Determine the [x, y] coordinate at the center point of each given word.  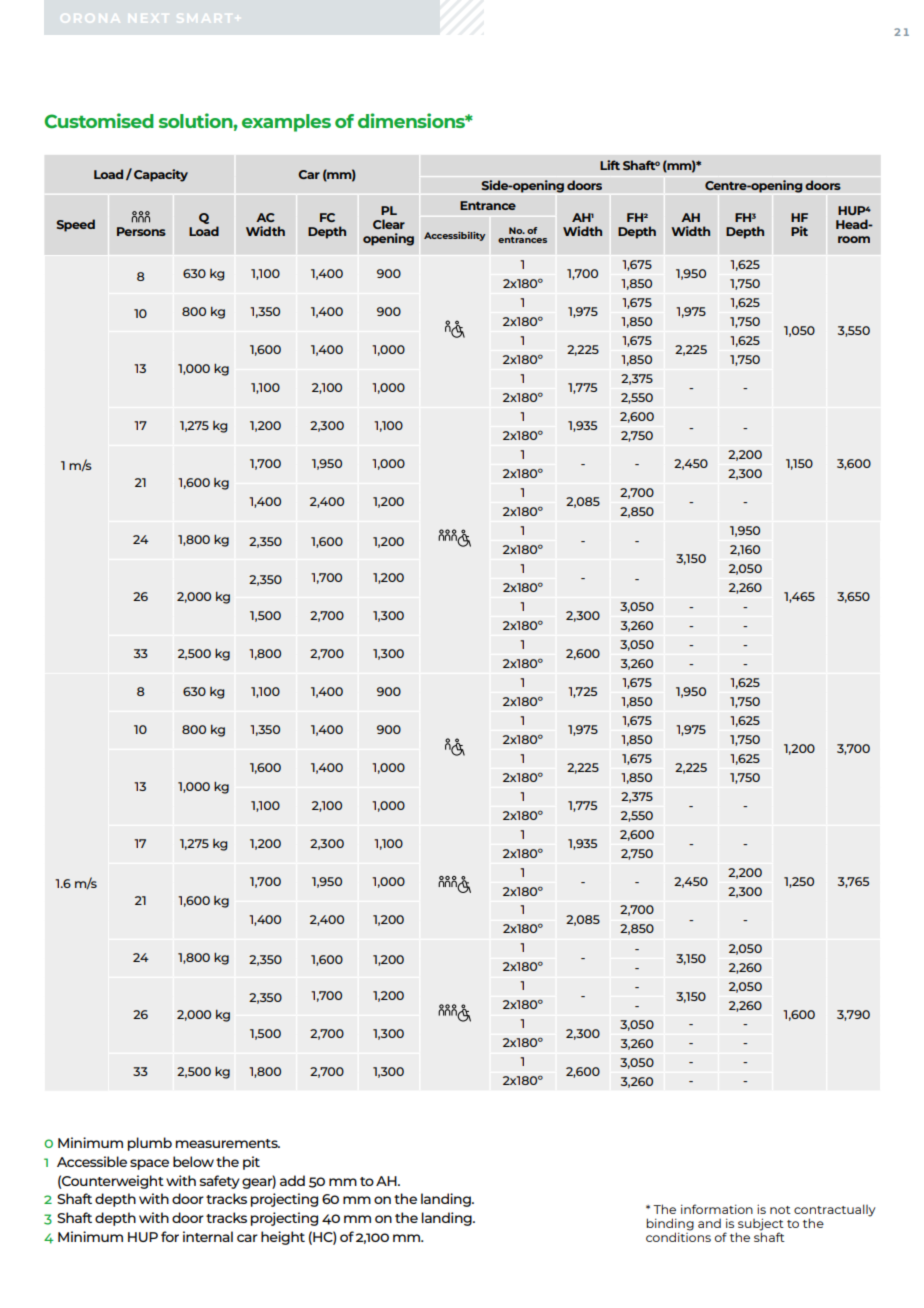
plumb [150, 1144]
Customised [99, 121]
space [149, 1164]
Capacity [161, 175]
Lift [610, 165]
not [780, 1210]
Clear [389, 224]
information [717, 1209]
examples [286, 123]
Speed [76, 225]
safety [220, 1182]
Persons [141, 231]
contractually [835, 1210]
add [292, 1180]
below [193, 1161]
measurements [228, 1143]
